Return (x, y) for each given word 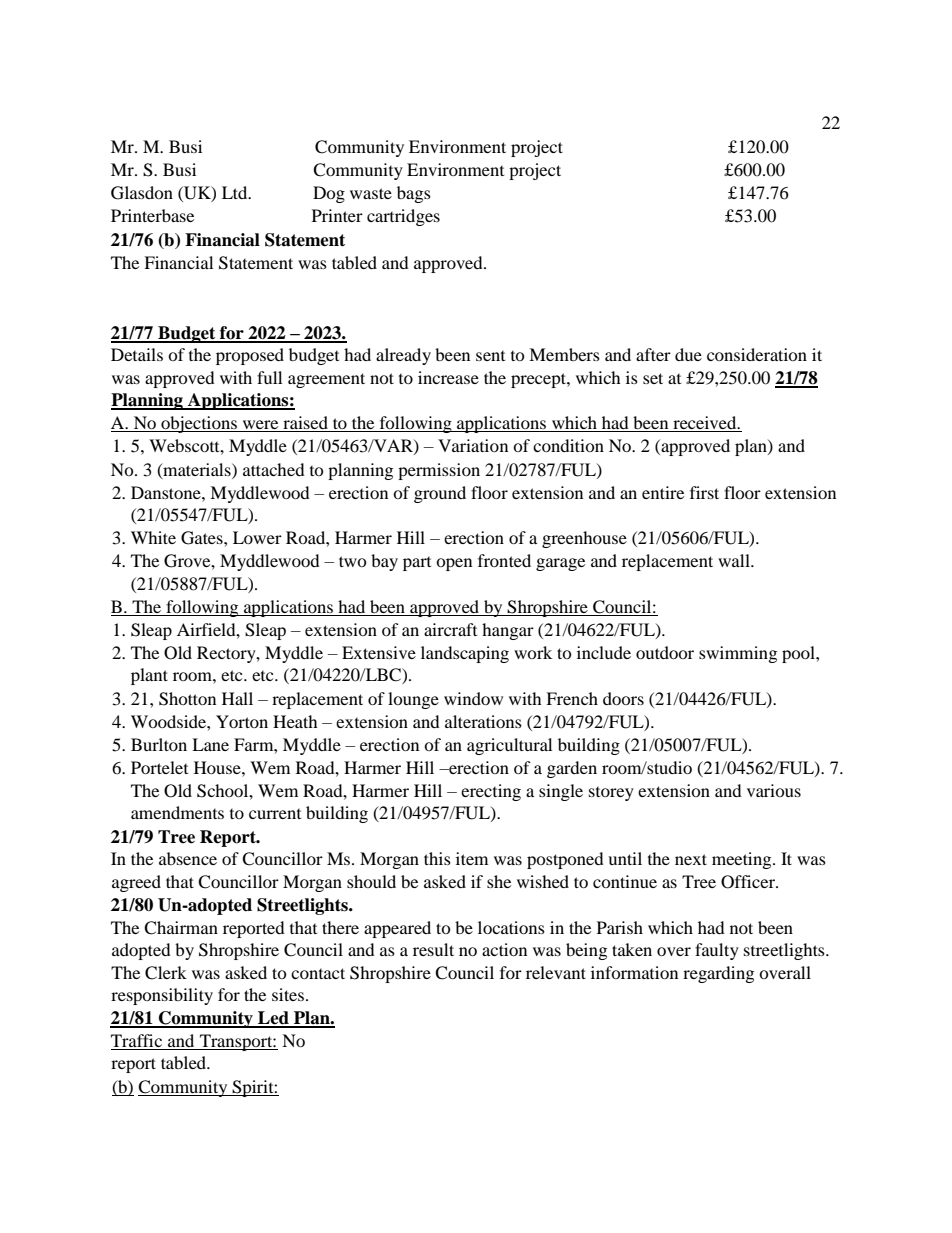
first (704, 492)
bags (414, 194)
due (688, 354)
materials (197, 470)
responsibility (162, 996)
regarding (718, 974)
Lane (210, 744)
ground (440, 494)
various (774, 790)
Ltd (236, 192)
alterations (483, 721)
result (433, 949)
